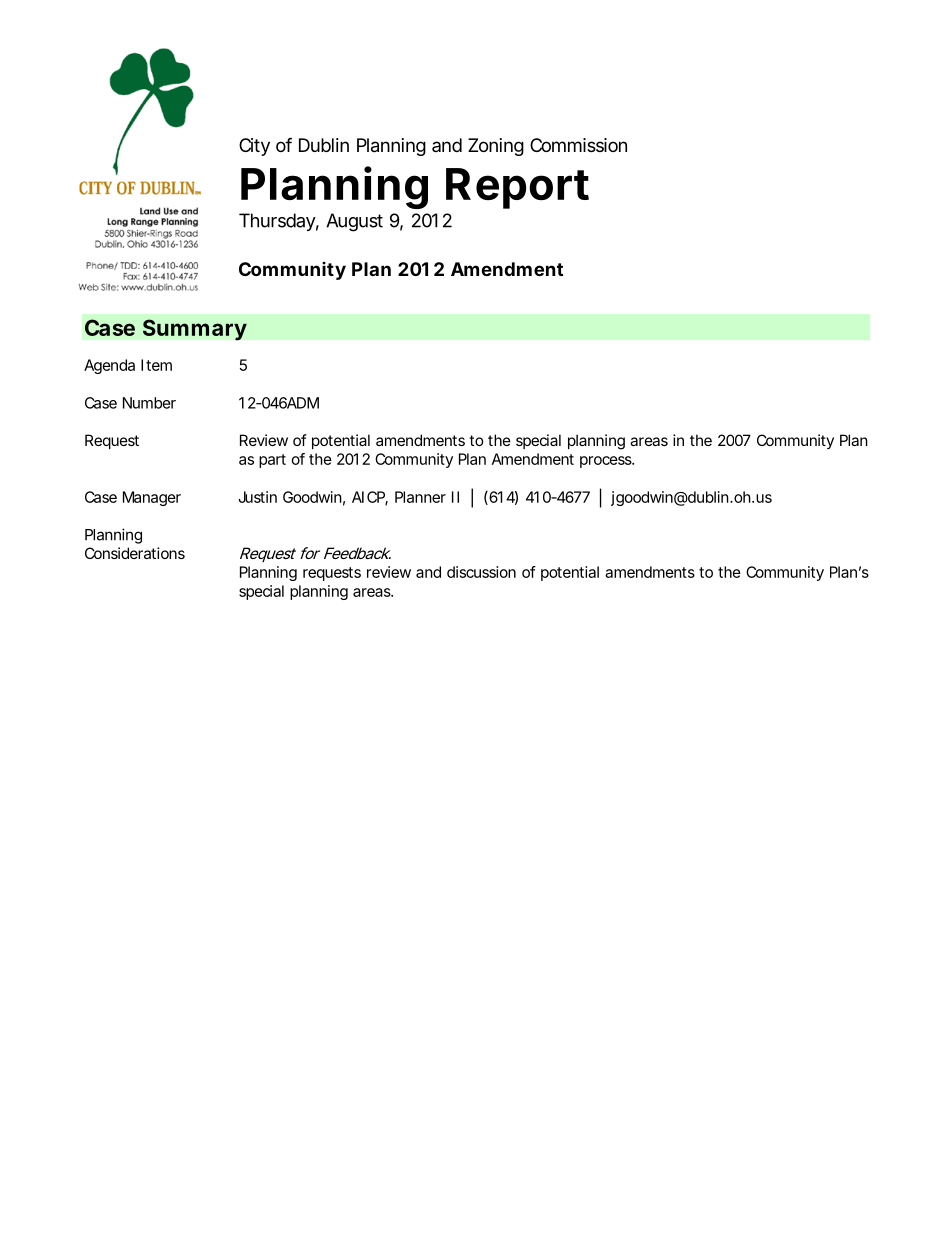  What do you see at coordinates (257, 497) in the image?
I see `Justin` at bounding box center [257, 497].
